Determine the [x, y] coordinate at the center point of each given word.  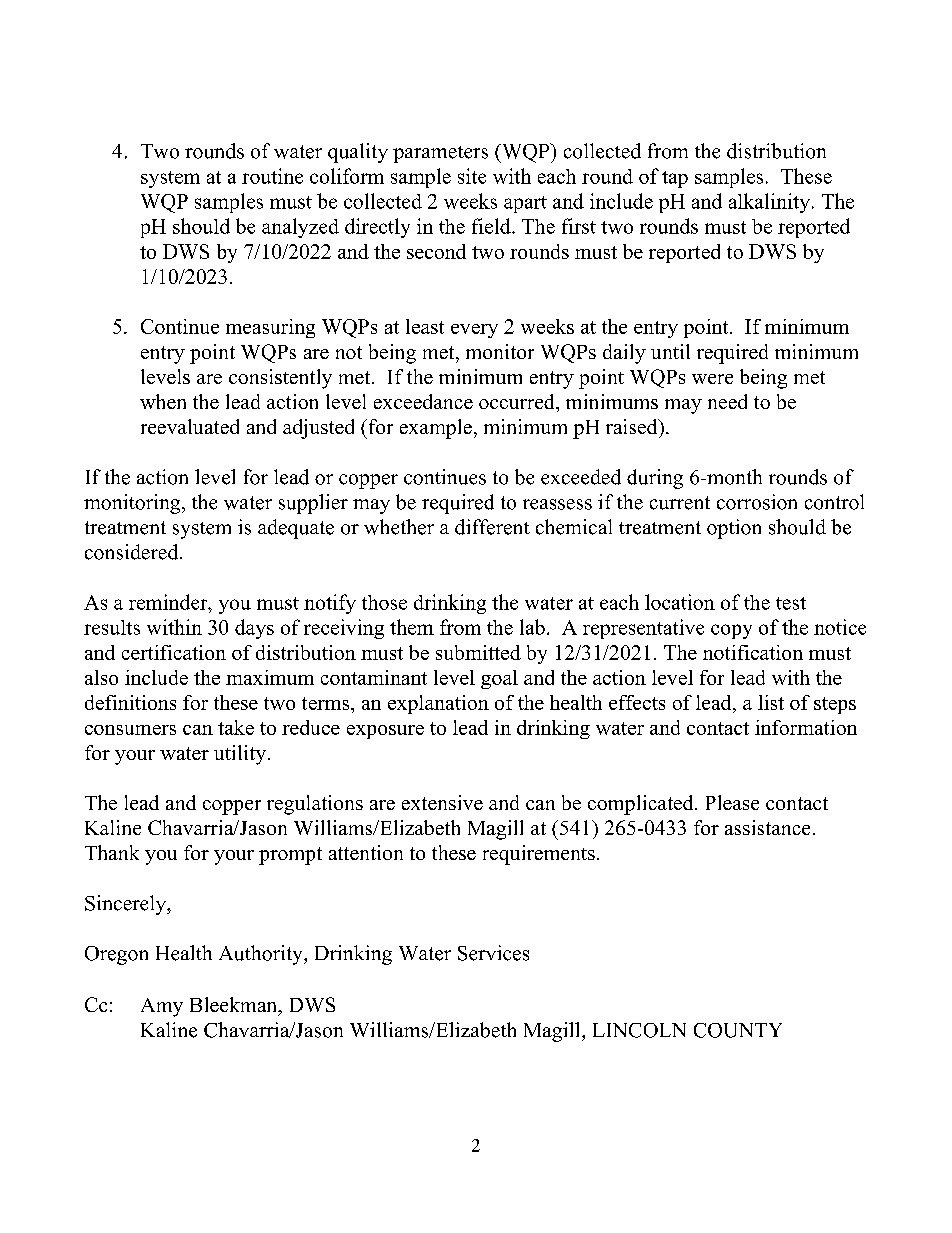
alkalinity [769, 203]
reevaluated [190, 426]
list [771, 702]
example [436, 429]
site [472, 176]
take [236, 727]
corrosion [757, 502]
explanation [438, 704]
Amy [162, 1007]
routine [272, 176]
